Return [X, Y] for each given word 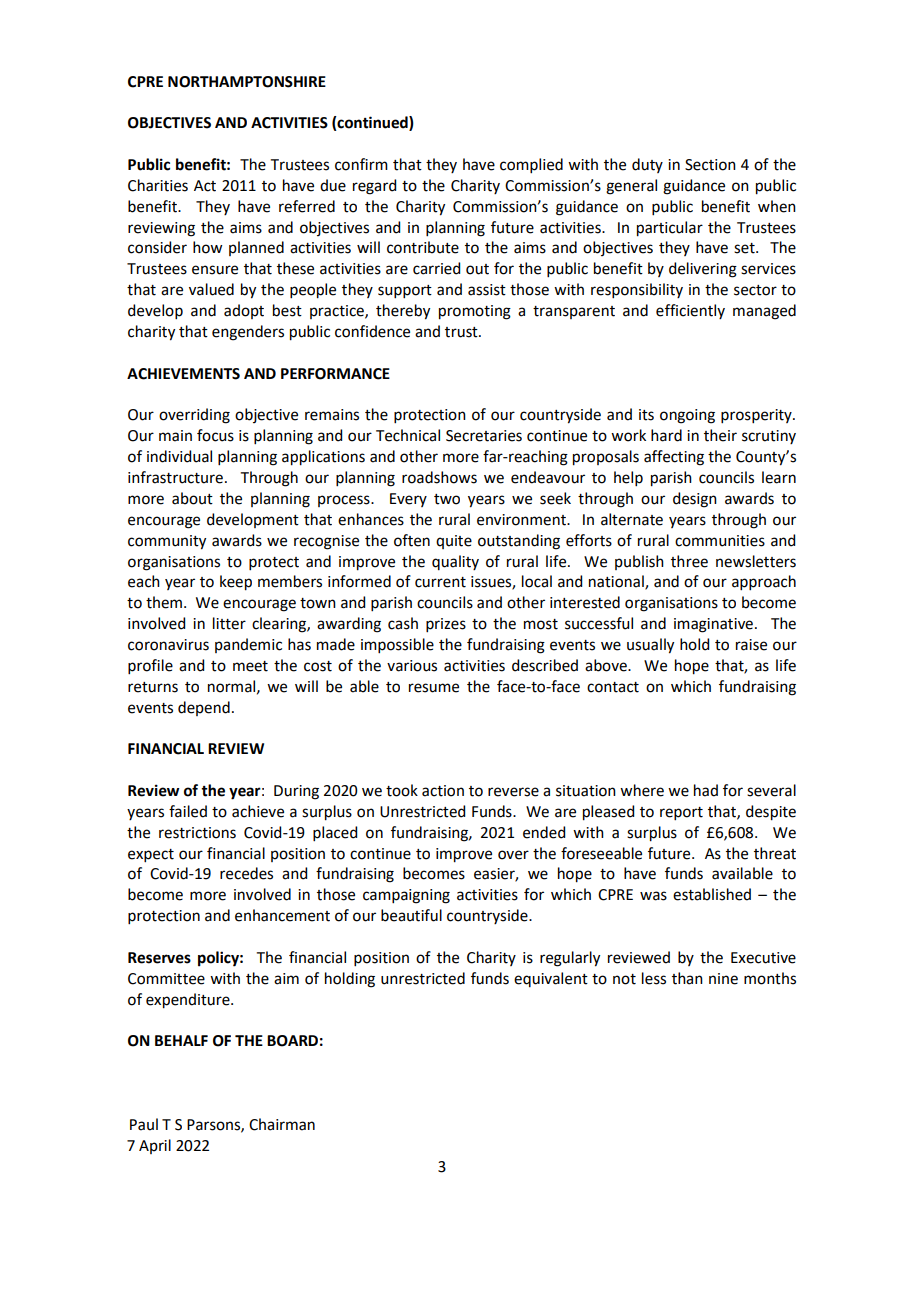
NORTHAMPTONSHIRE [247, 82]
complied [531, 165]
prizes [446, 625]
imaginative [713, 625]
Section [710, 165]
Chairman [282, 1124]
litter [229, 623]
